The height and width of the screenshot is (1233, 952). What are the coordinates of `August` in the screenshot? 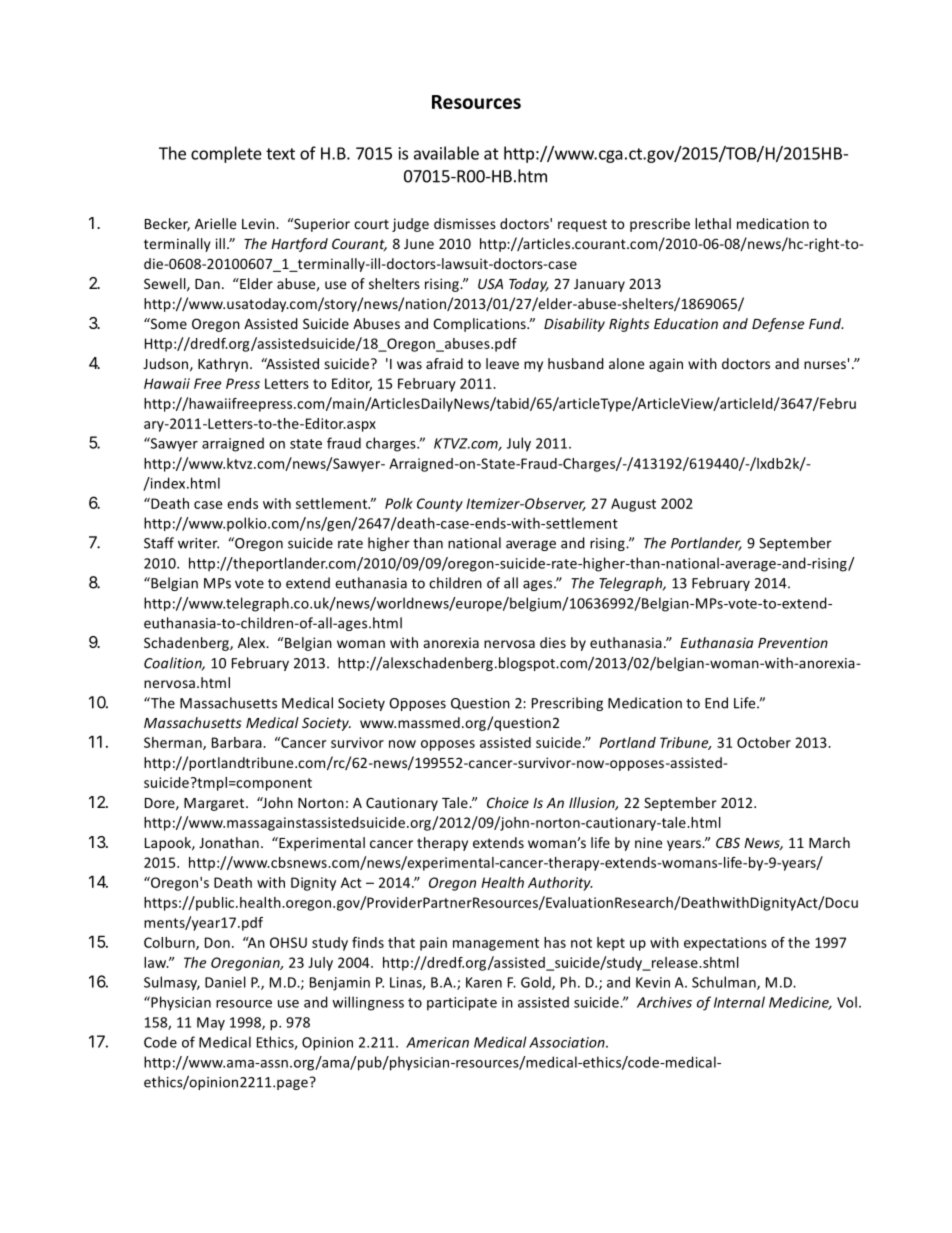 It's located at (633, 505).
